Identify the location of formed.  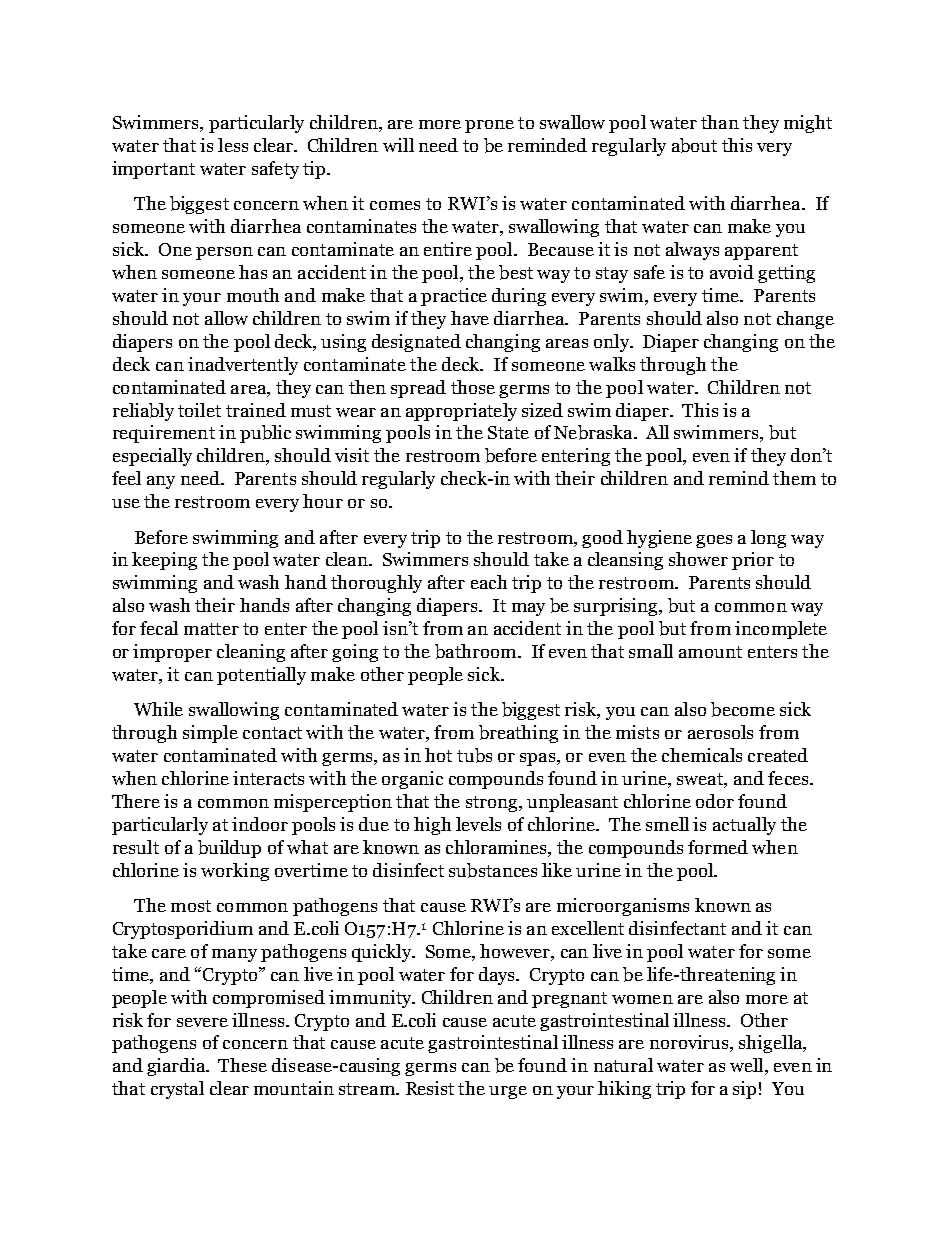
(718, 847).
